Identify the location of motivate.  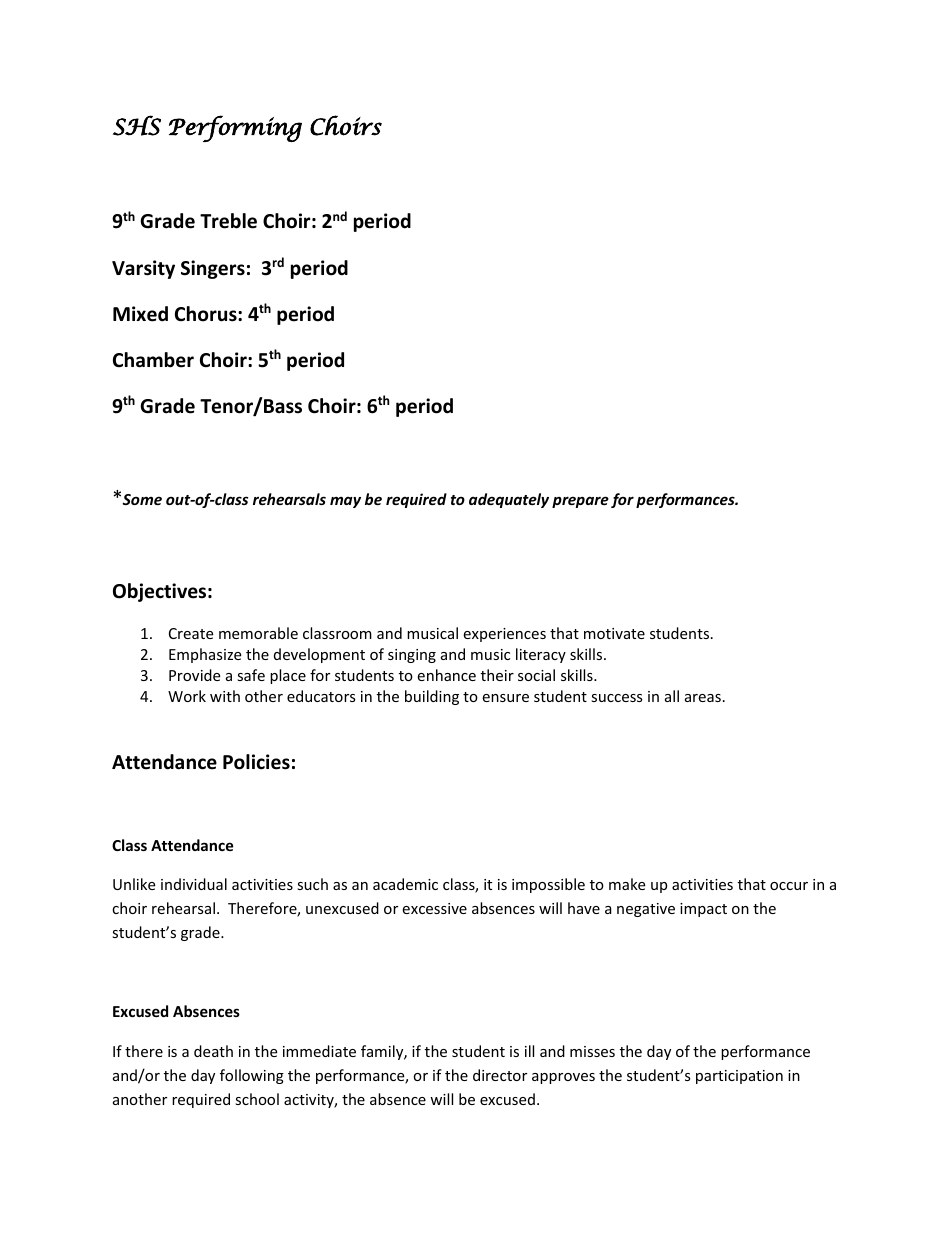
(614, 633).
